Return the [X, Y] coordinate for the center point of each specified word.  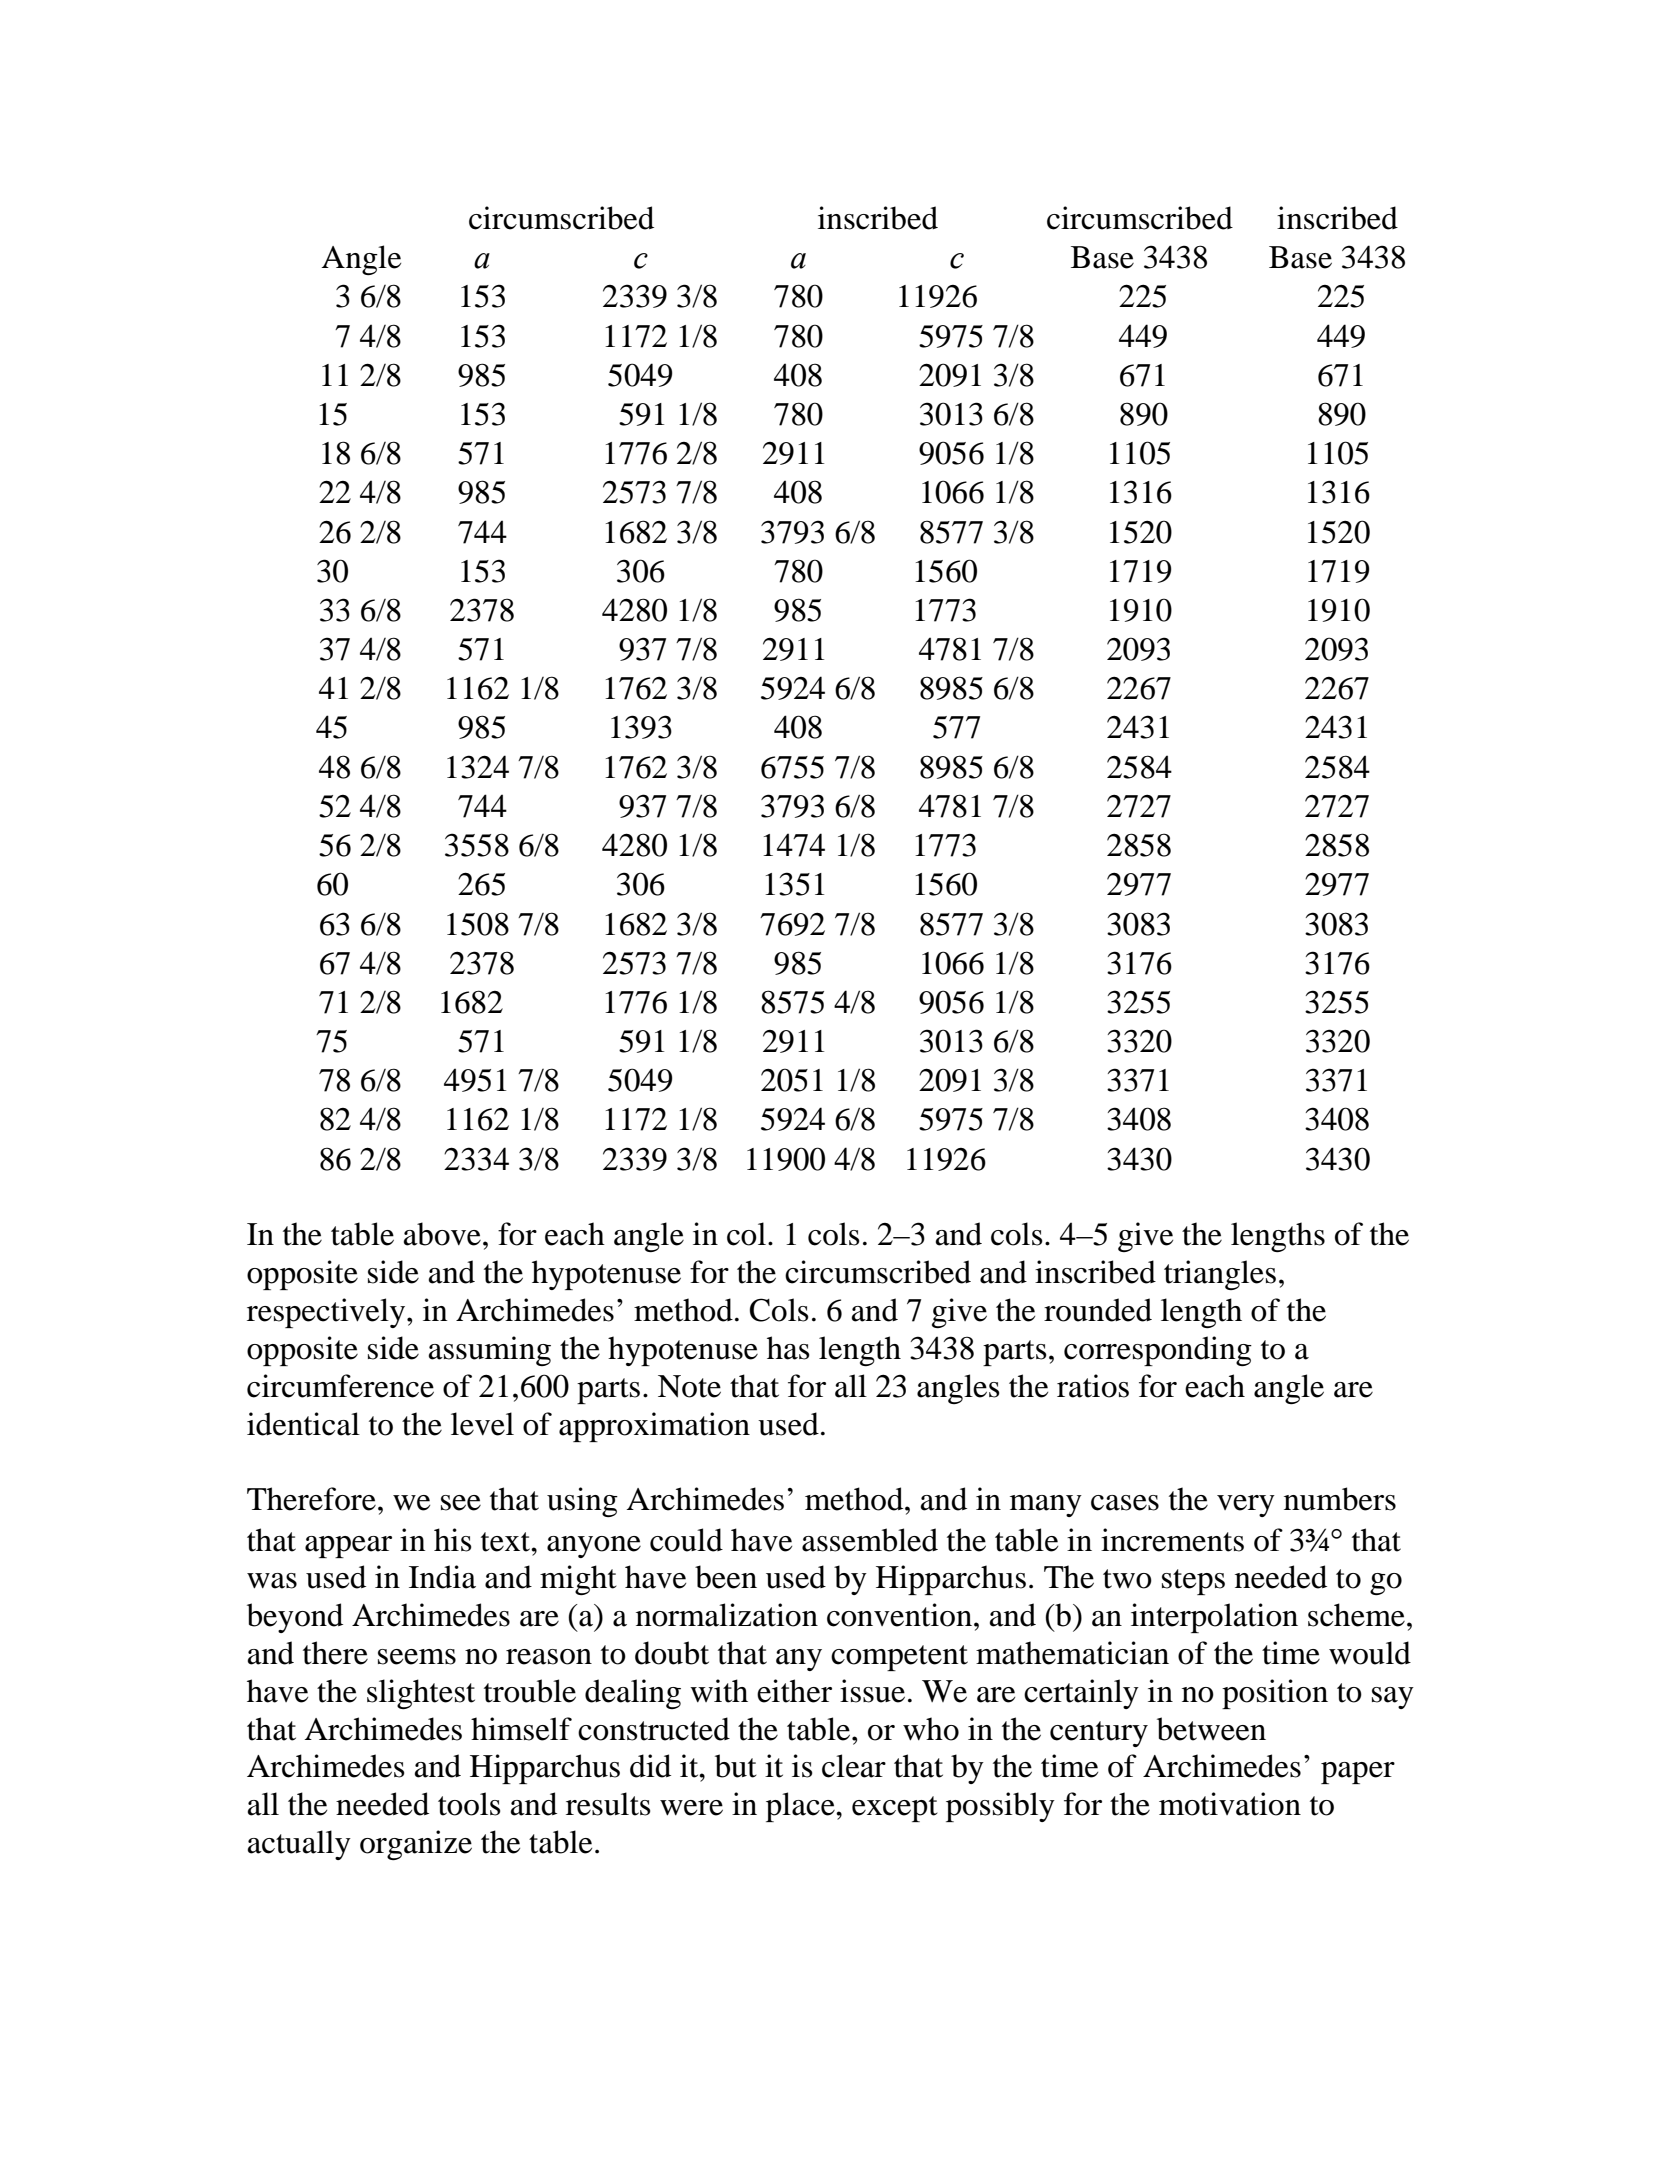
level [482, 1424]
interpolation [1214, 1618]
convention [899, 1615]
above [442, 1234]
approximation [654, 1427]
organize [416, 1845]
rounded [1098, 1310]
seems [417, 1657]
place [801, 1807]
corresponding [1158, 1351]
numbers [1340, 1499]
